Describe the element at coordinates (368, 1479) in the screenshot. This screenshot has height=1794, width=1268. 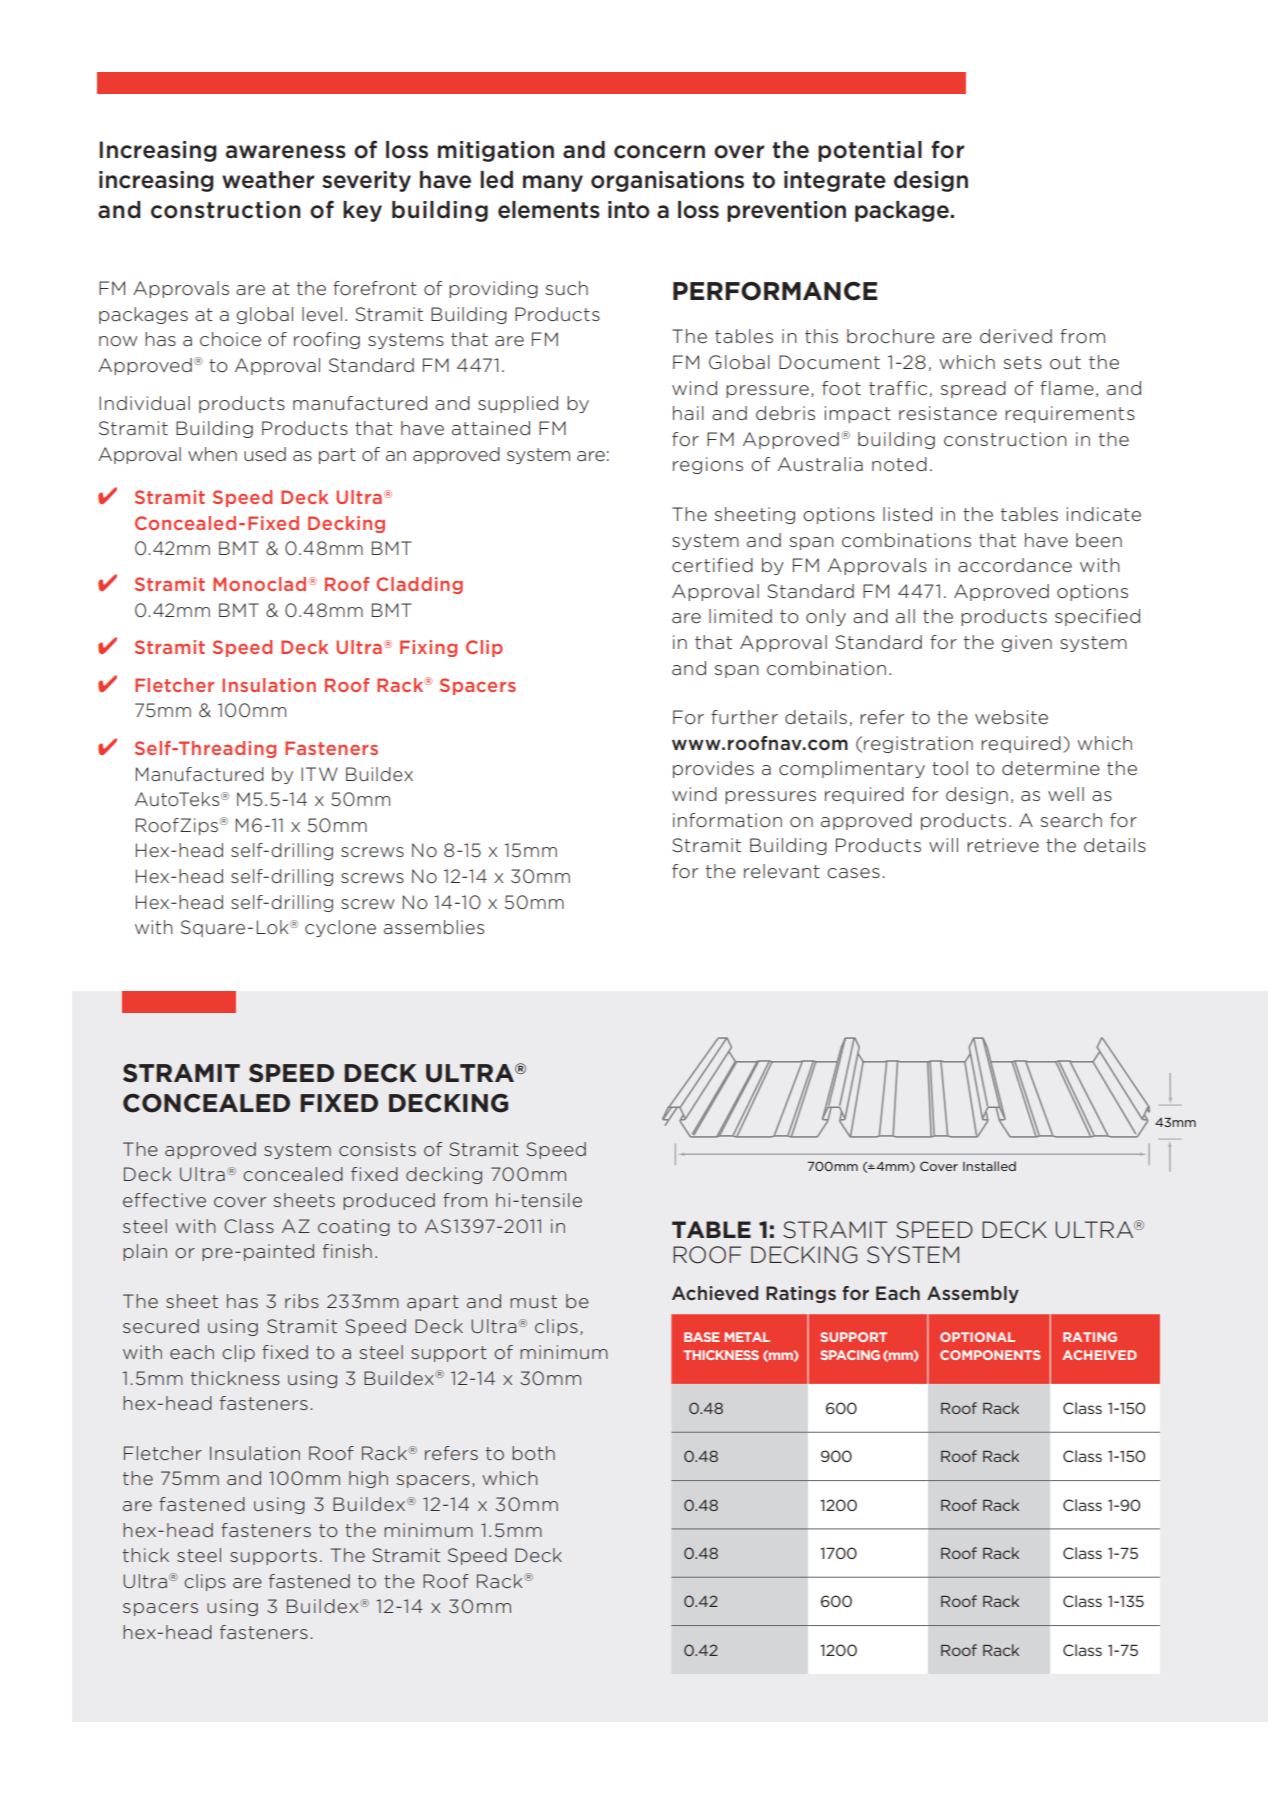
I see `high` at that location.
